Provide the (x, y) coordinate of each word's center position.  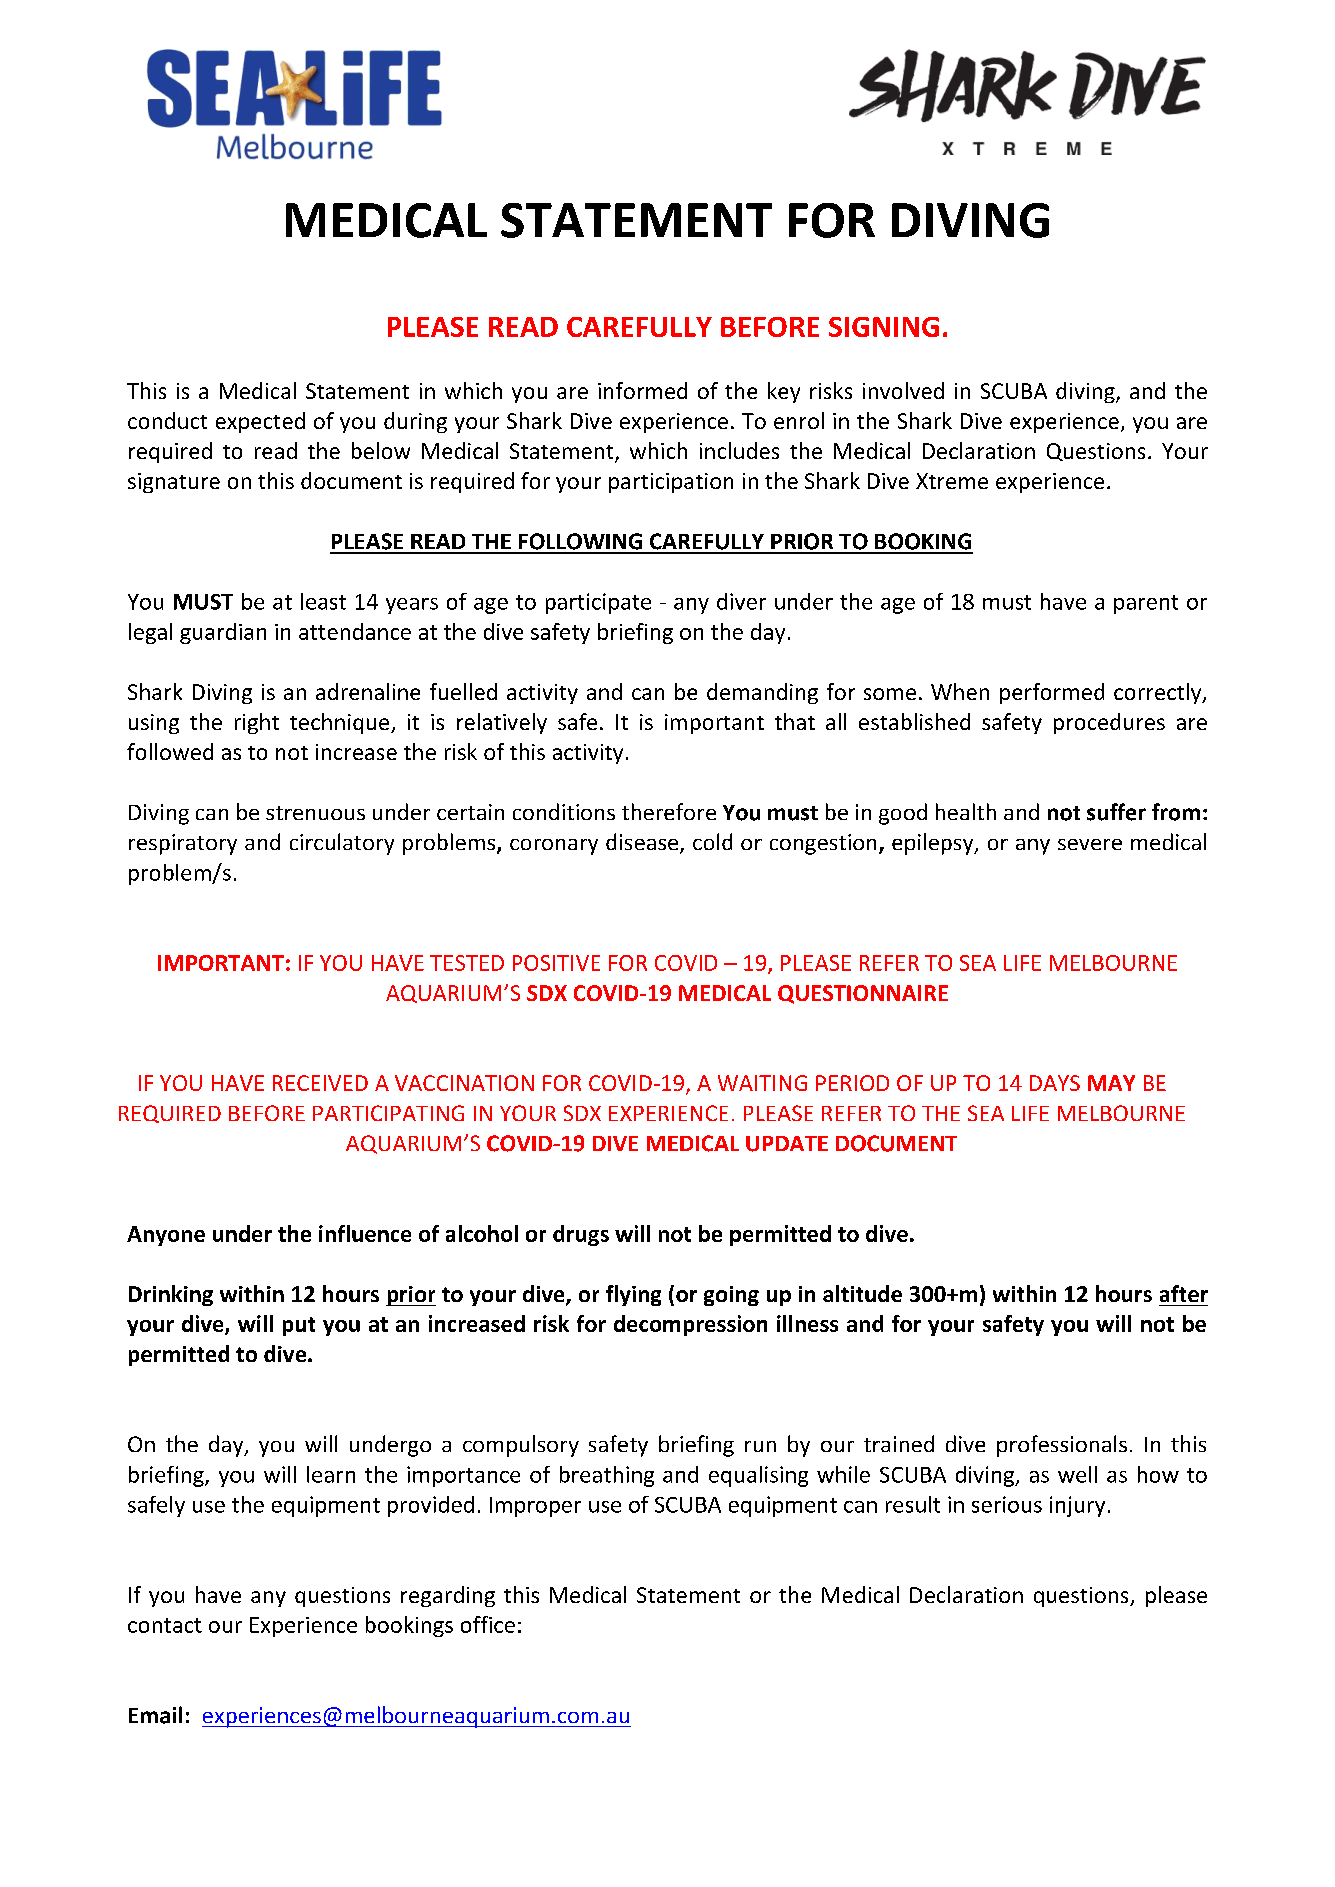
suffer (1116, 812)
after (1184, 1293)
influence (365, 1233)
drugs (581, 1235)
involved (903, 390)
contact (165, 1625)
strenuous (315, 813)
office (488, 1624)
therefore (669, 811)
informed (642, 390)
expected (260, 422)
